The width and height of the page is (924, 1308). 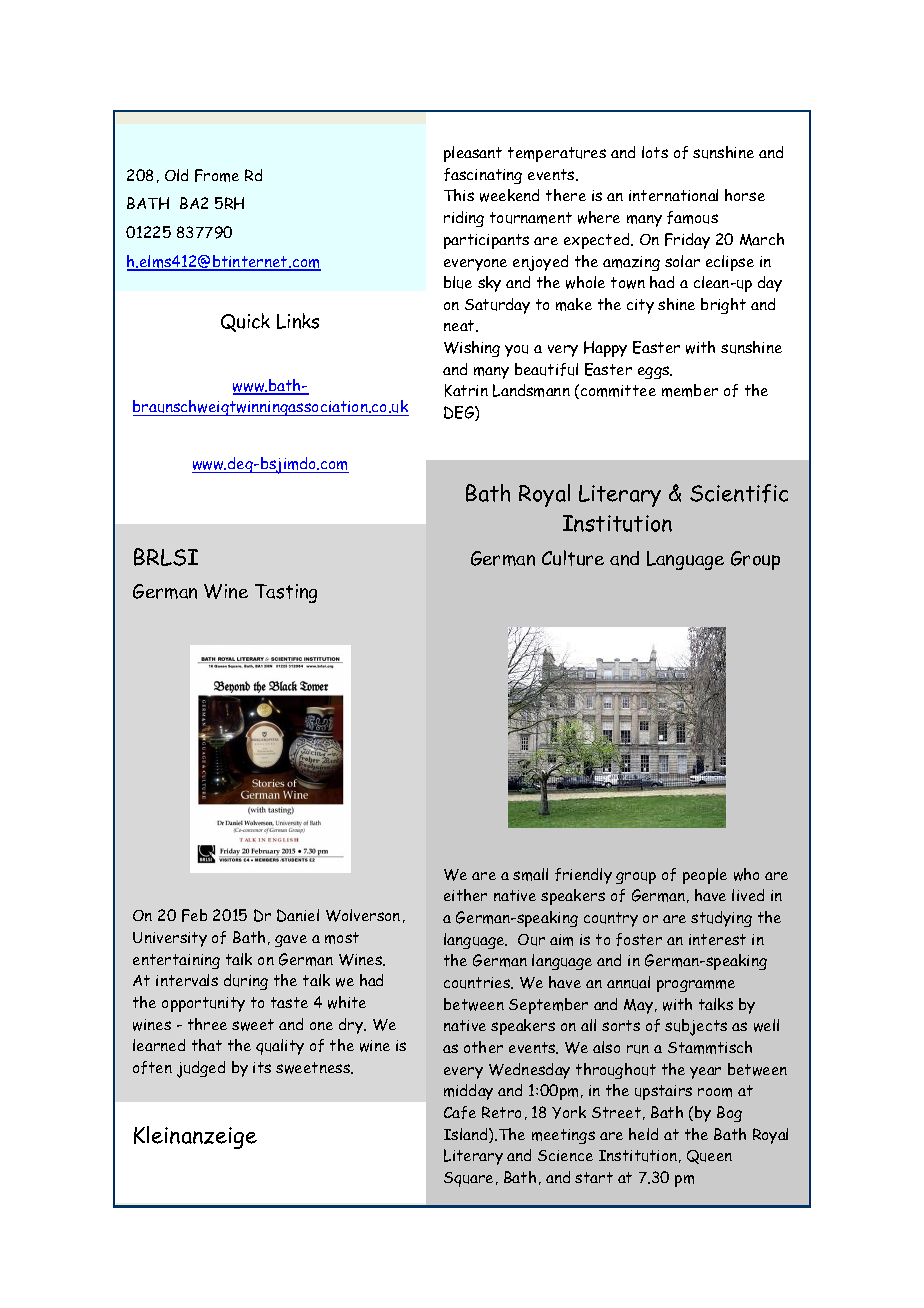 What do you see at coordinates (245, 322) in the page?
I see `Quick` at bounding box center [245, 322].
